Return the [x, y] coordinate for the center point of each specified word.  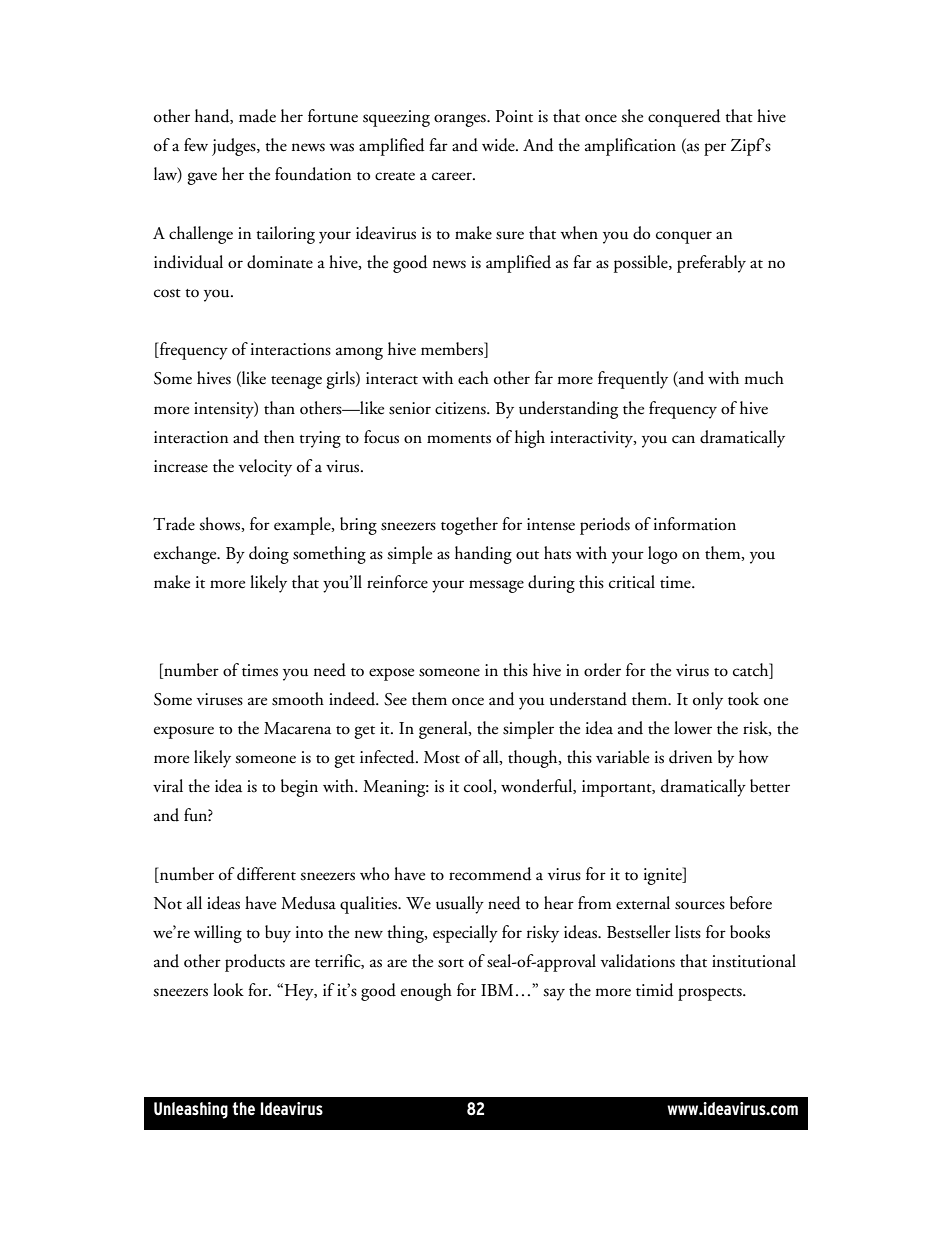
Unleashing [191, 1110]
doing [269, 555]
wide [499, 145]
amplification [630, 147]
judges [235, 147]
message [496, 586]
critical [632, 582]
